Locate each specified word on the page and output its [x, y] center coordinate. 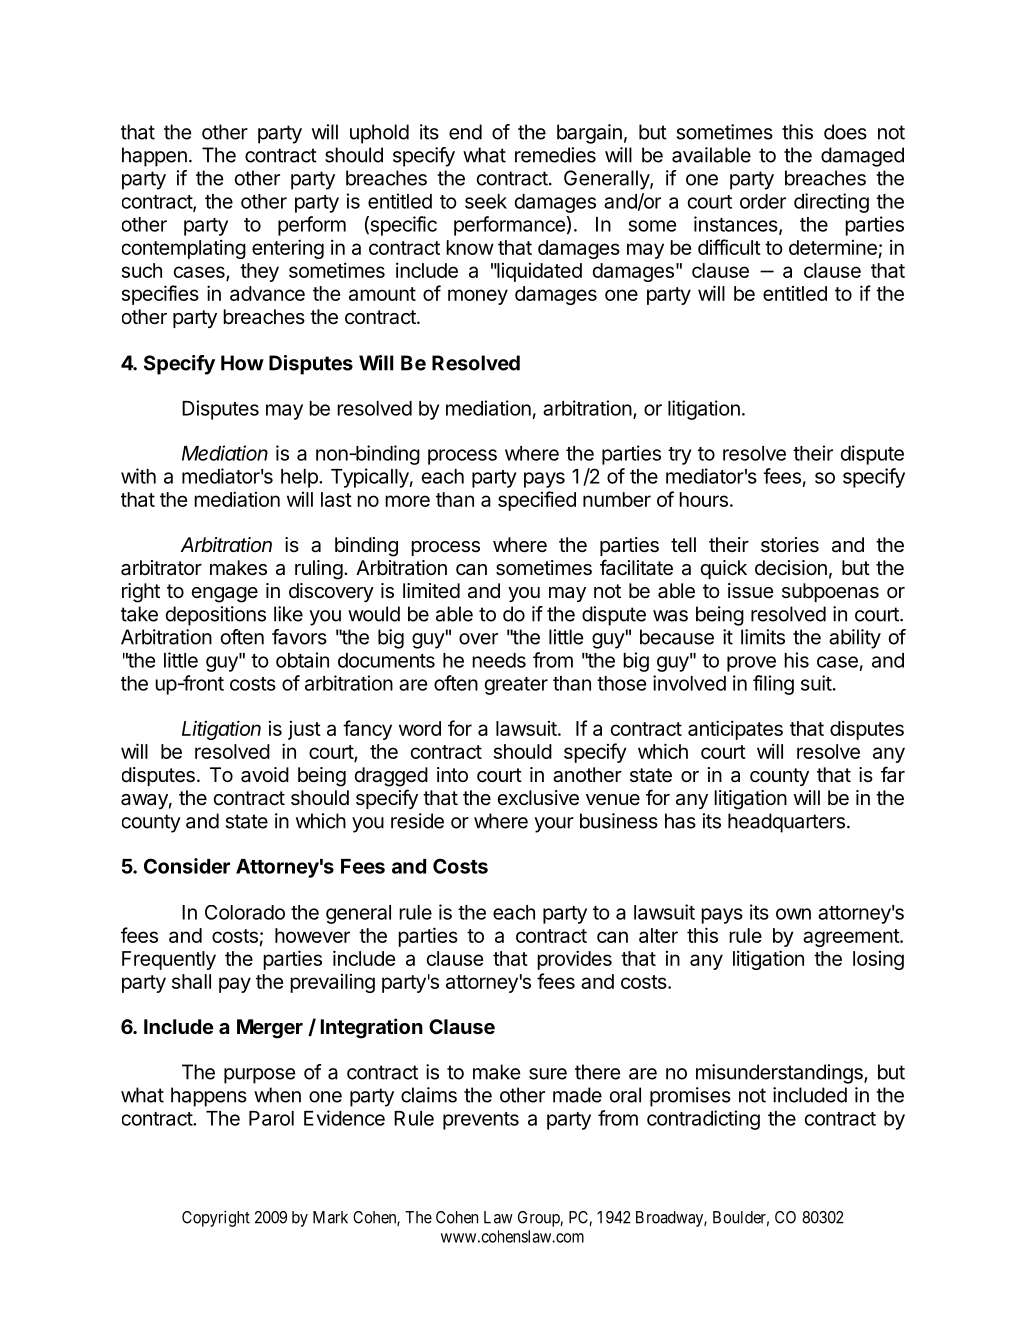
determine [833, 247]
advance [267, 293]
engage [224, 595]
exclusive [538, 798]
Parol [271, 1118]
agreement [852, 938]
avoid [265, 775]
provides [574, 960]
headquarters [786, 823]
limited [431, 590]
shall [191, 981]
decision [791, 568]
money [478, 297]
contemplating [184, 249]
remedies [555, 155]
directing [831, 203]
